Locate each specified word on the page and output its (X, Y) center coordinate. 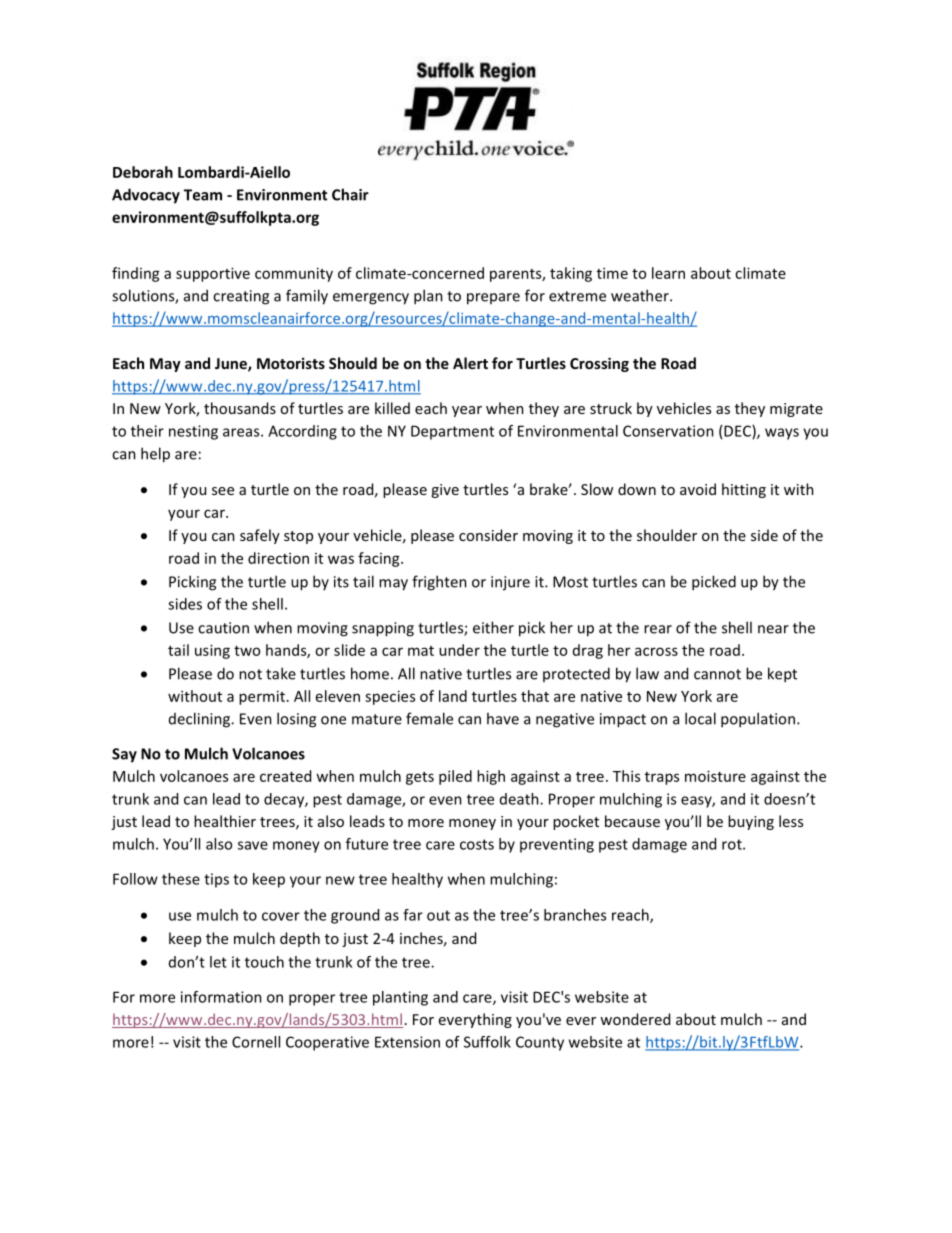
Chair (350, 194)
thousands (240, 408)
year (467, 411)
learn (668, 273)
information (221, 997)
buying (751, 822)
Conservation (668, 431)
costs (477, 844)
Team (203, 195)
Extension (407, 1042)
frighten (439, 583)
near (773, 629)
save (253, 845)
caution (223, 628)
